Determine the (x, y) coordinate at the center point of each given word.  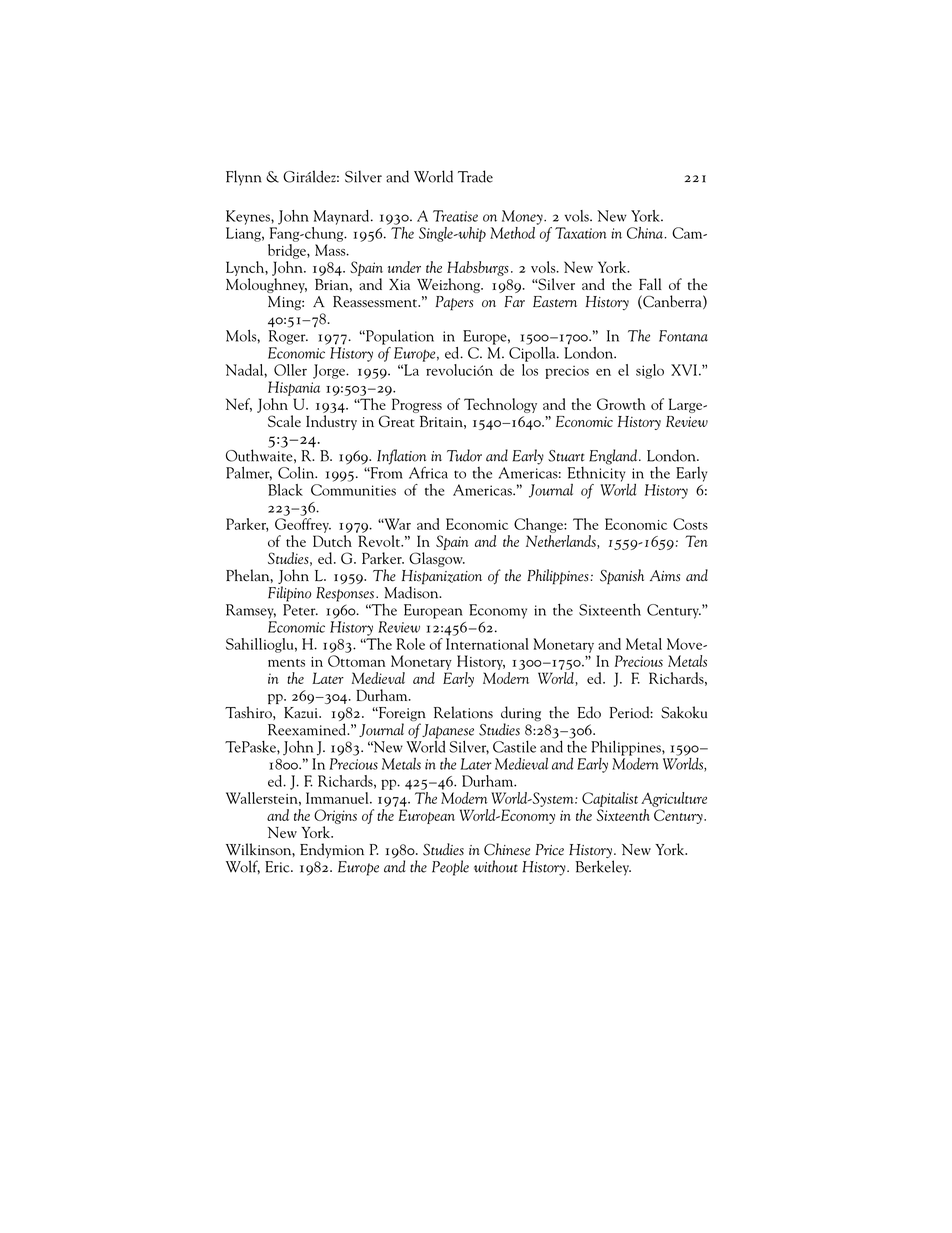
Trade (475, 176)
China (645, 233)
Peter (300, 610)
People (450, 868)
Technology (500, 405)
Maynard (343, 217)
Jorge (330, 371)
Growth (621, 404)
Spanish (622, 576)
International (487, 642)
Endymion (332, 850)
